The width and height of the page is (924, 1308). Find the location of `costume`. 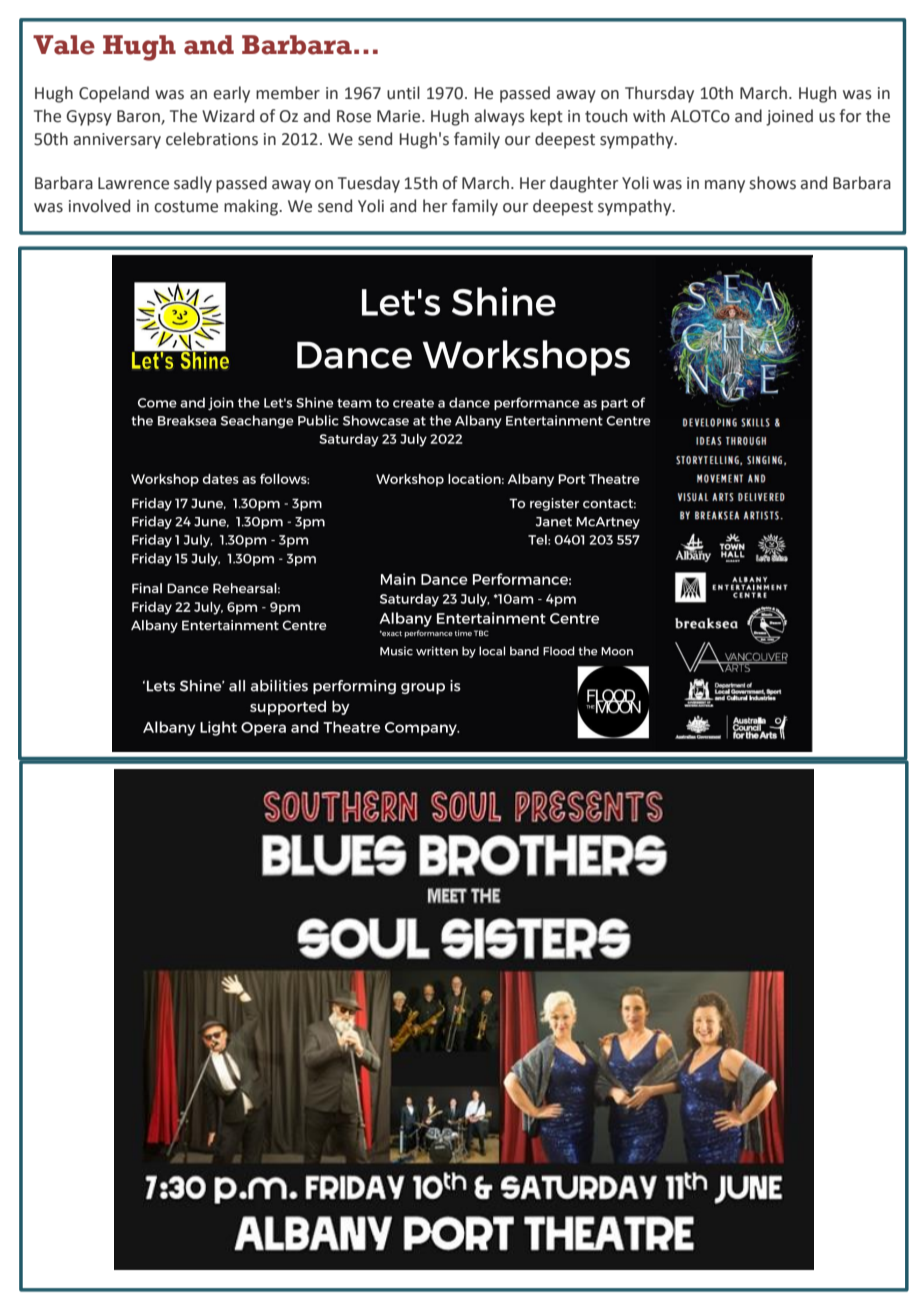

costume is located at coordinates (186, 207).
